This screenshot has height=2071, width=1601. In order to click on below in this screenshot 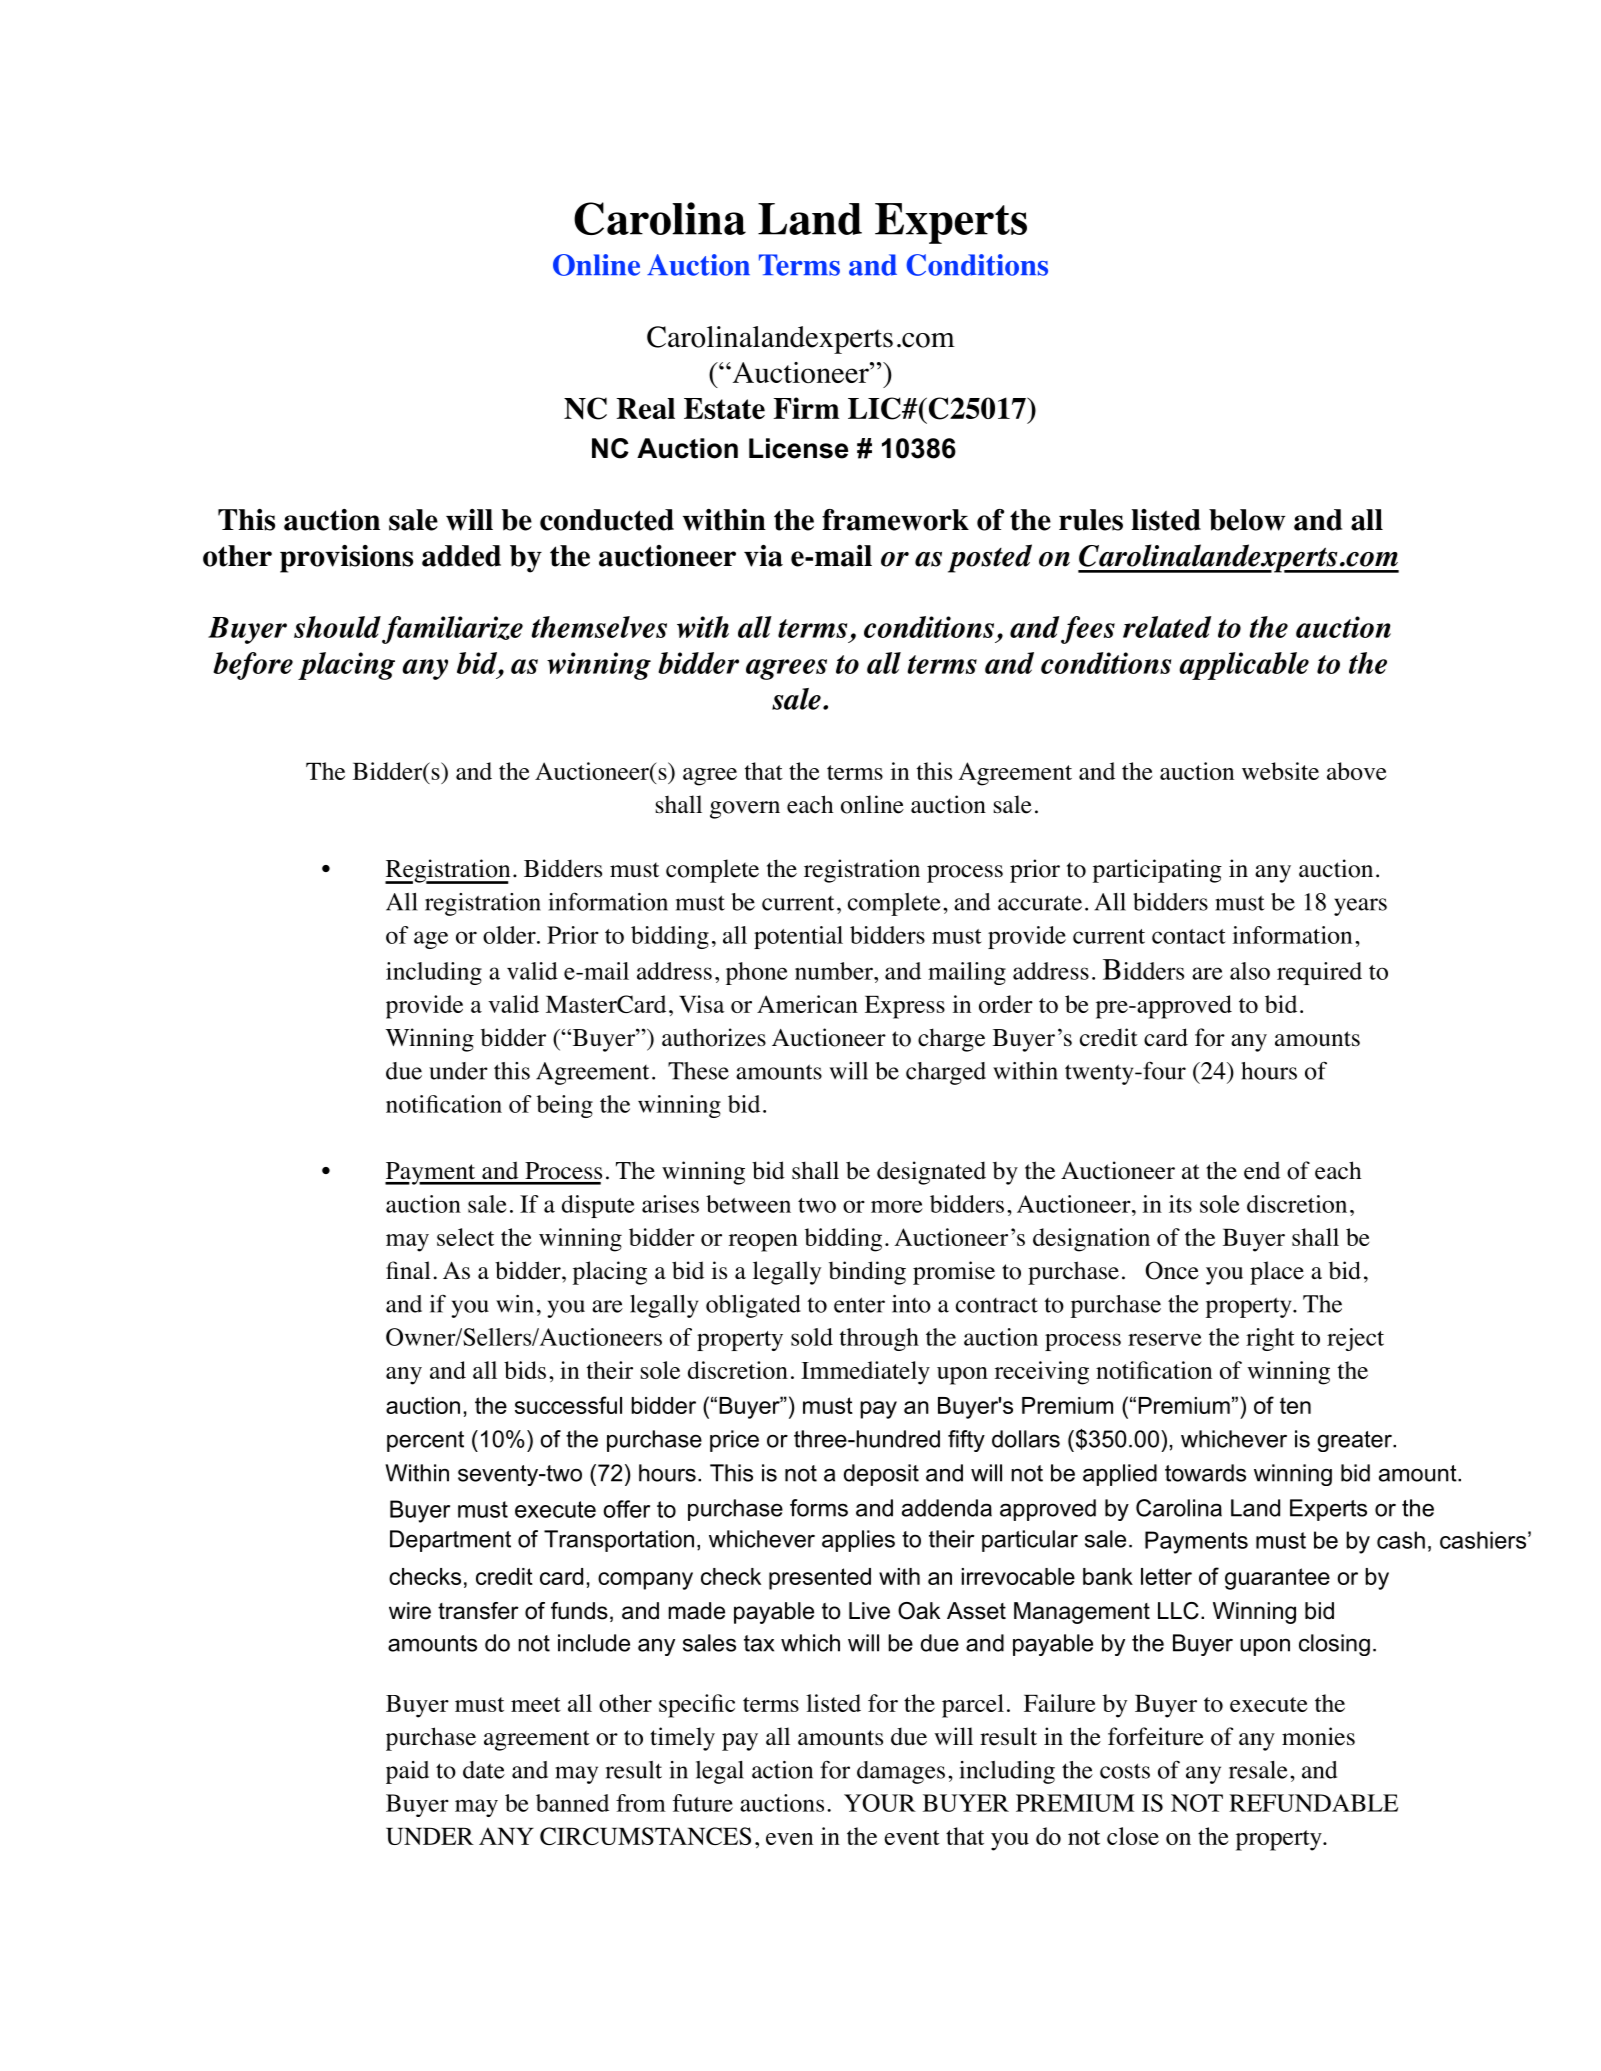, I will do `click(1247, 520)`.
